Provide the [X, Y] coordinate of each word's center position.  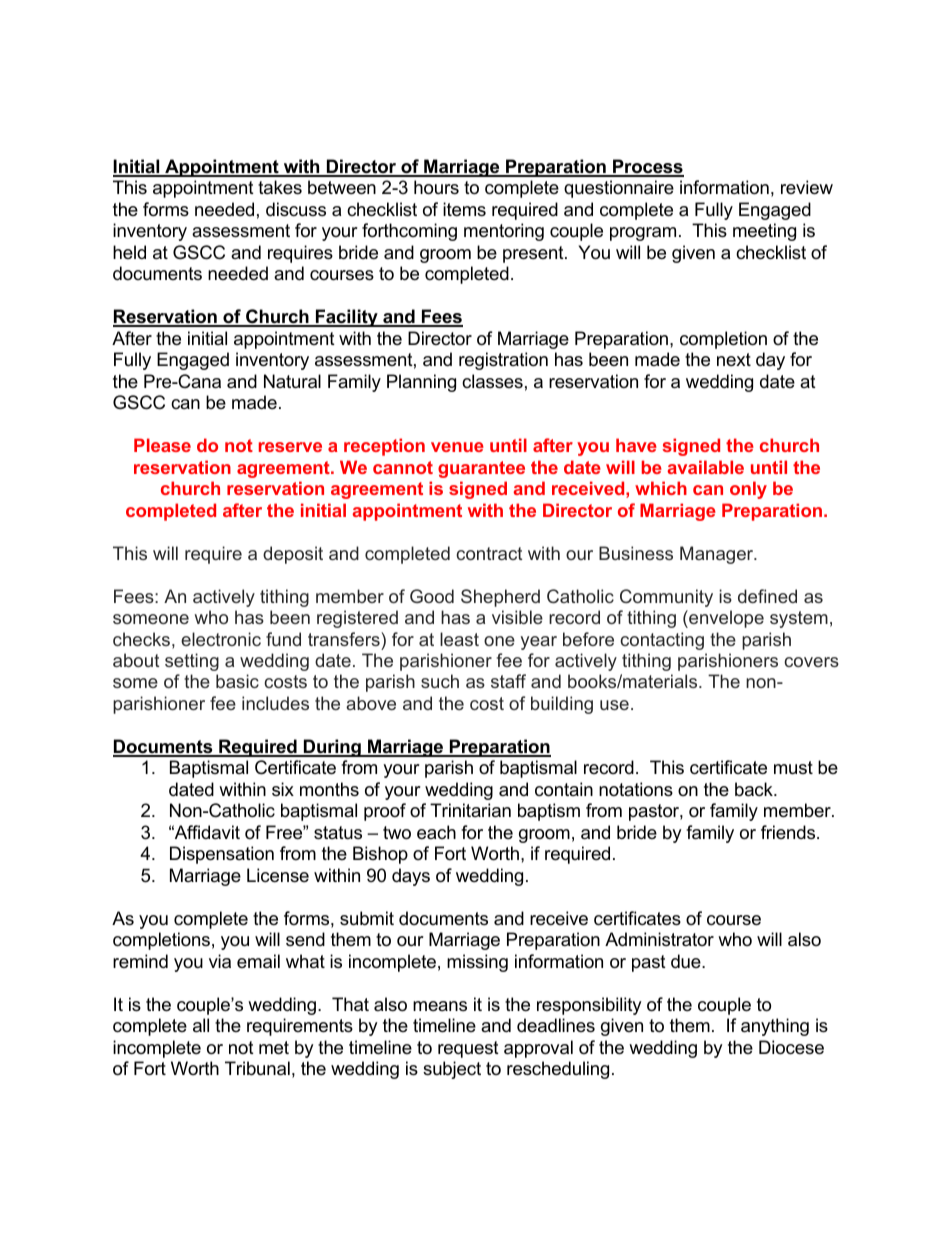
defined [767, 596]
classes [492, 381]
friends [789, 832]
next [734, 359]
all [201, 1025]
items [464, 209]
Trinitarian [470, 810]
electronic [221, 639]
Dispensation [222, 855]
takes [280, 187]
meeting [764, 232]
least [459, 639]
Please [162, 445]
